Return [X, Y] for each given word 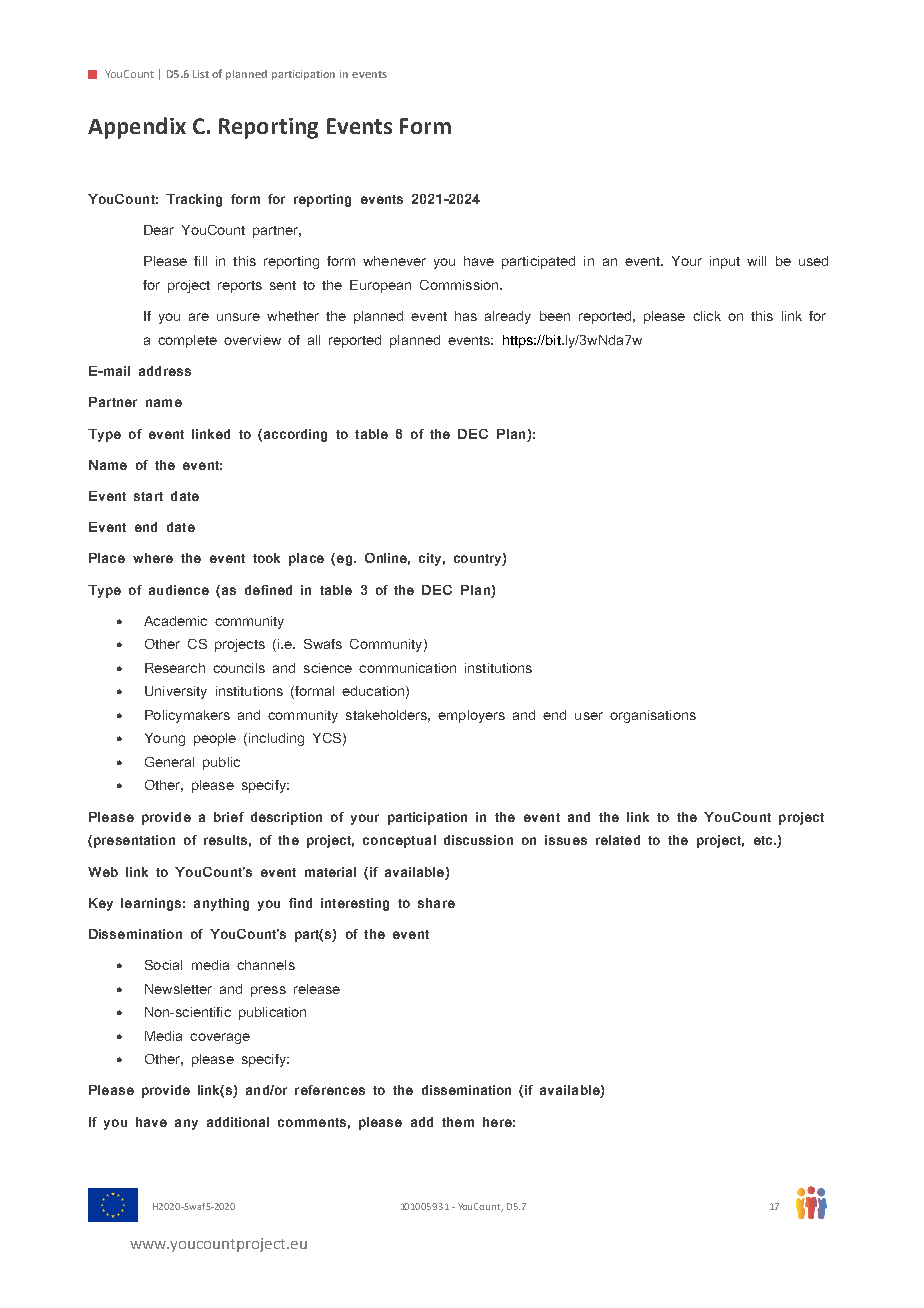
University [176, 692]
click [707, 316]
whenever [394, 261]
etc [764, 840]
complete [187, 341]
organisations [653, 716]
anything [221, 904]
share [436, 903]
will [756, 261]
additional [238, 1122]
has [466, 316]
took [266, 558]
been [555, 316]
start [148, 496]
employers [471, 716]
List [201, 74]
